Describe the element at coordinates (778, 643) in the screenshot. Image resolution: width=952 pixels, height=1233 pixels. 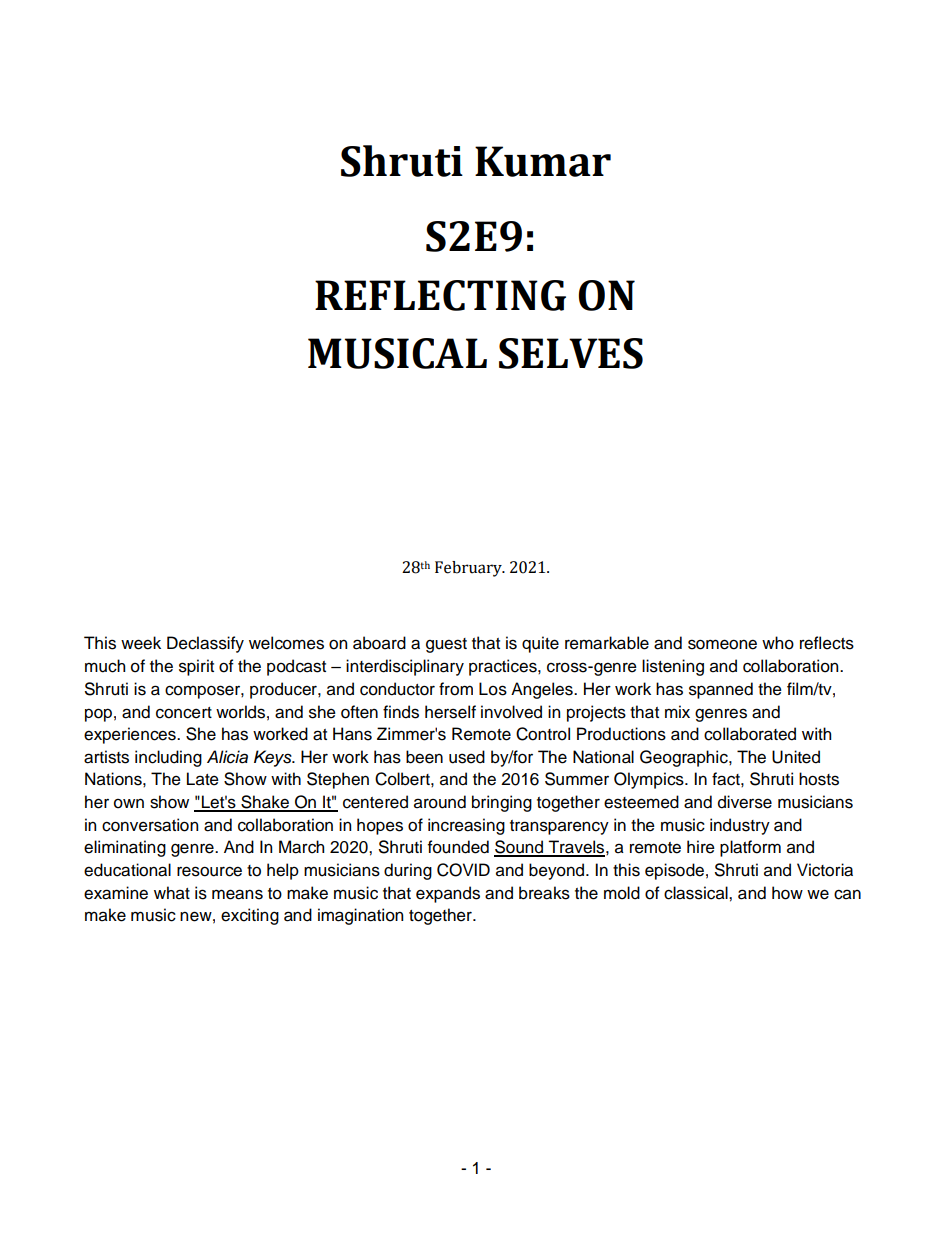
I see `who` at that location.
